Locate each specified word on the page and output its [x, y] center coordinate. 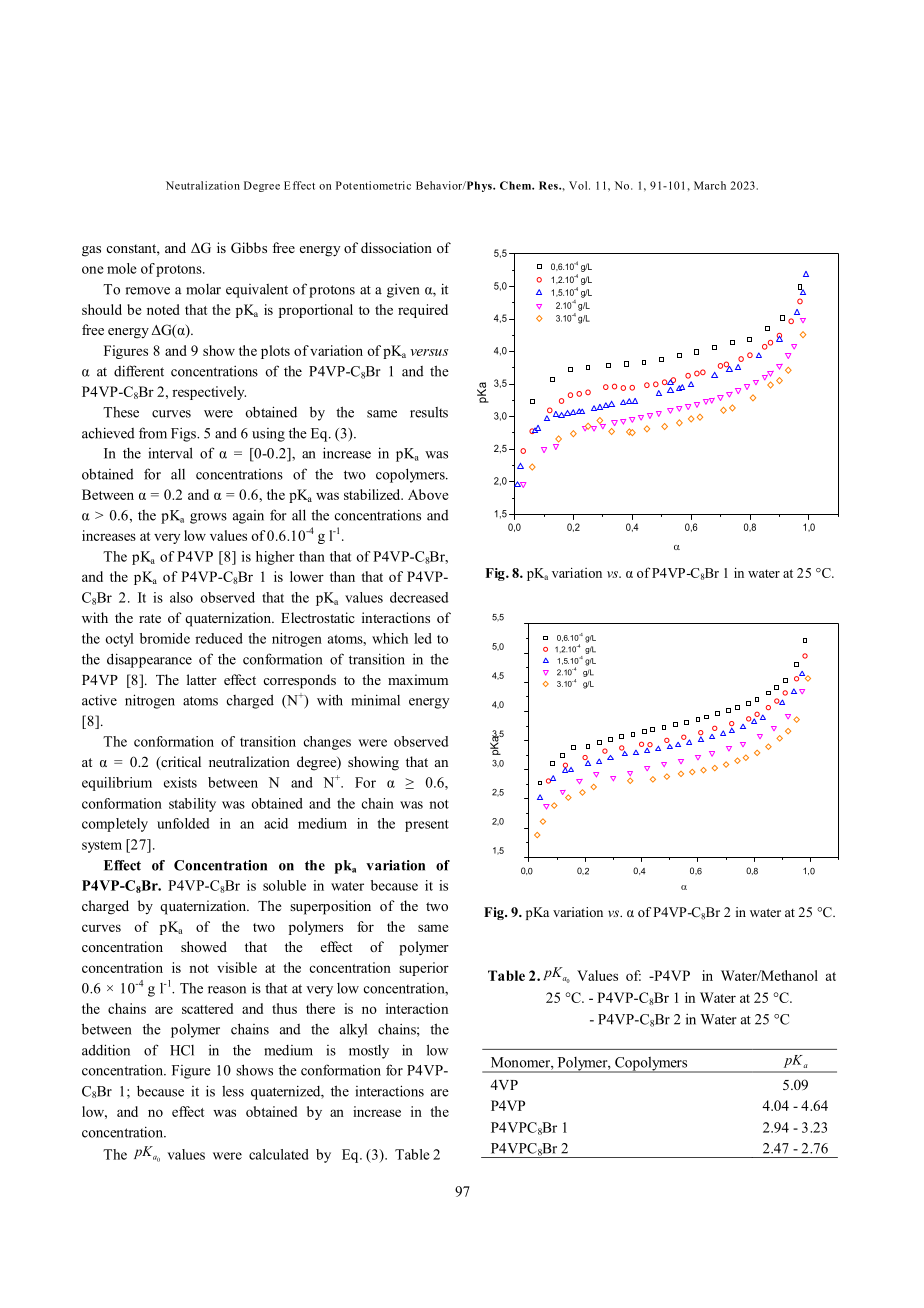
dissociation [396, 247]
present [427, 826]
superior [424, 969]
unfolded [183, 823]
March [710, 185]
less [233, 1091]
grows [208, 518]
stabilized [373, 494]
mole [122, 268]
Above [428, 494]
